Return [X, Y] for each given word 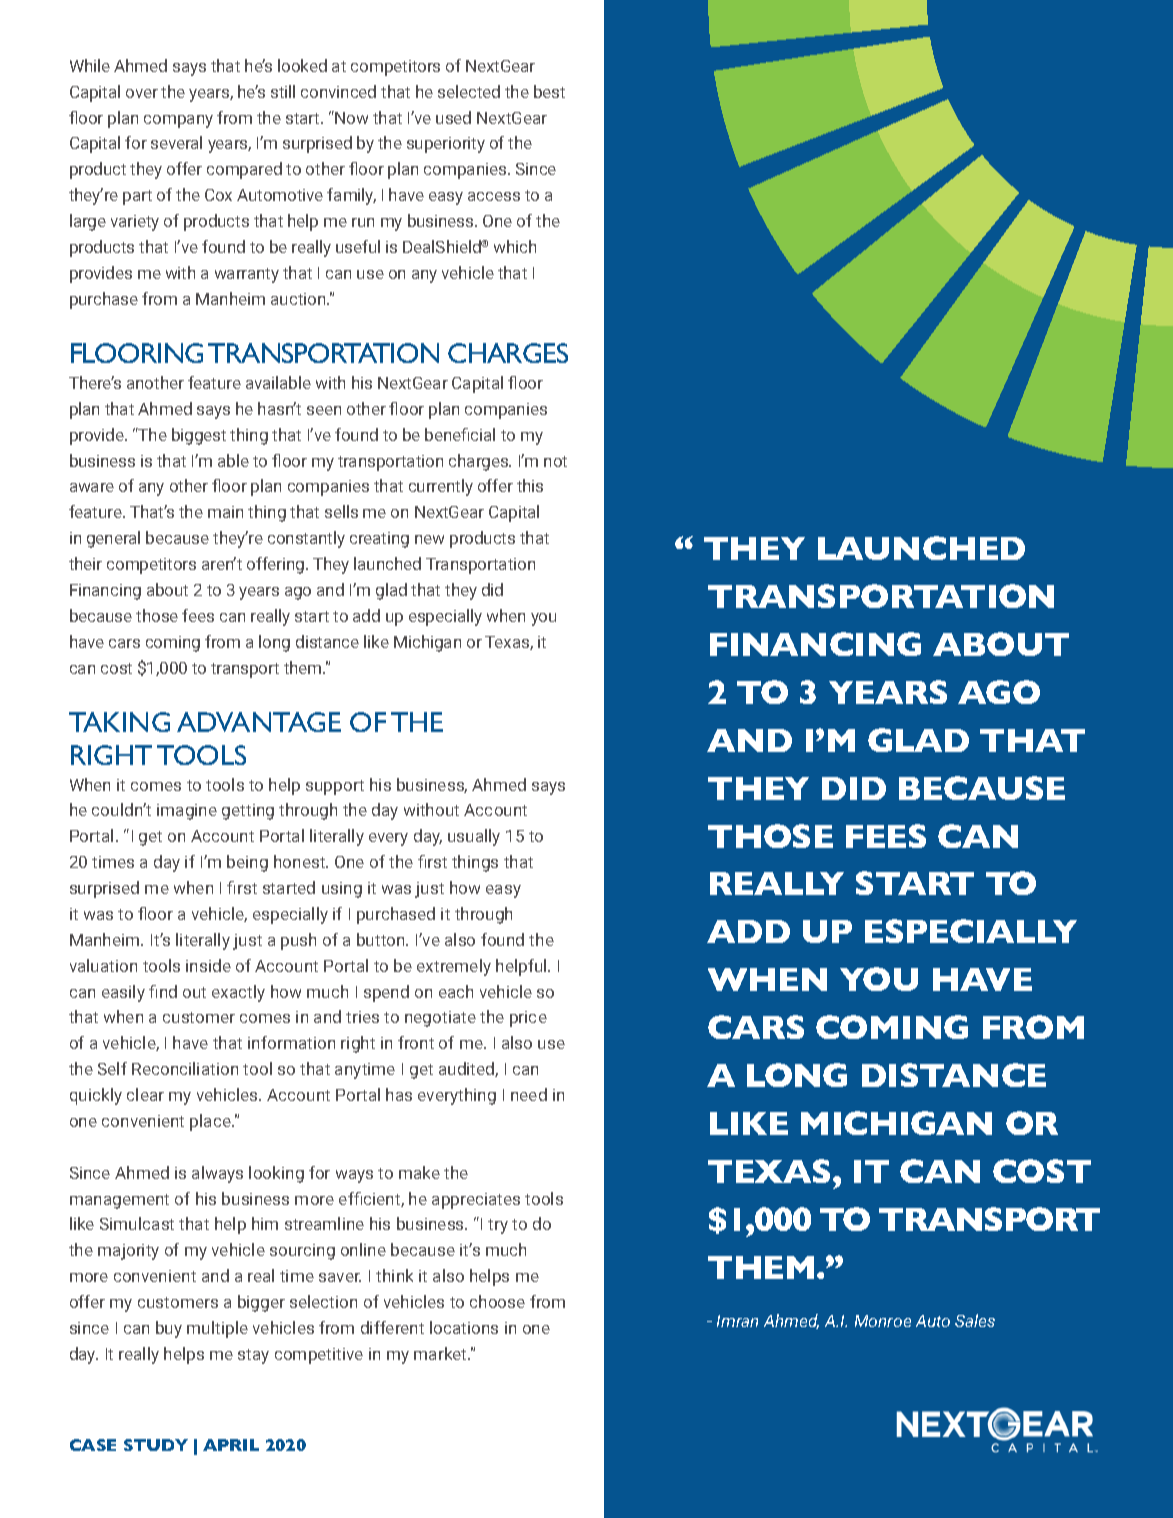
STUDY [156, 1445]
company [178, 121]
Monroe [883, 1321]
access [494, 196]
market [441, 1353]
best [549, 91]
